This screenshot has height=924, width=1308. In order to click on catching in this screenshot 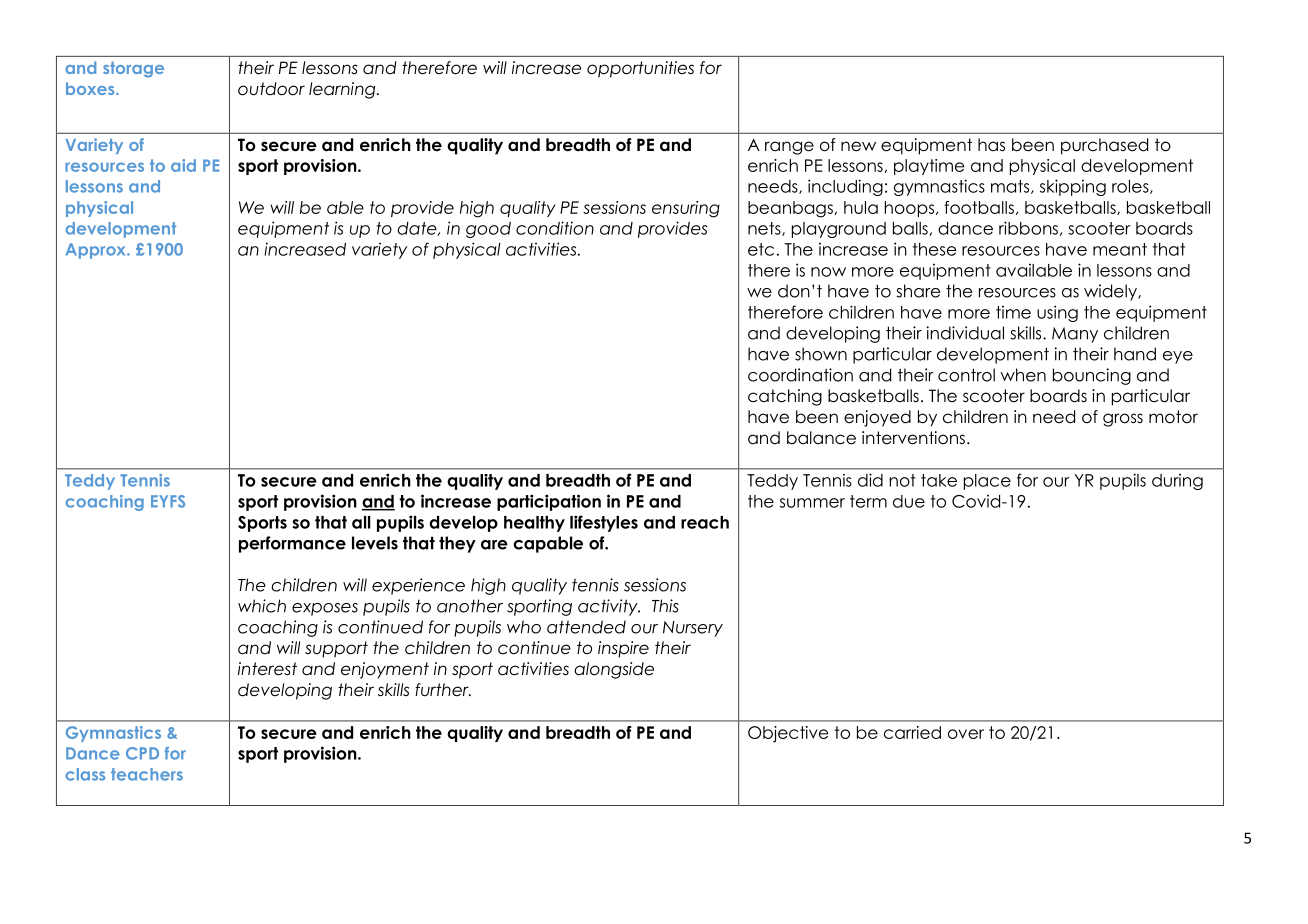, I will do `click(785, 397)`.
